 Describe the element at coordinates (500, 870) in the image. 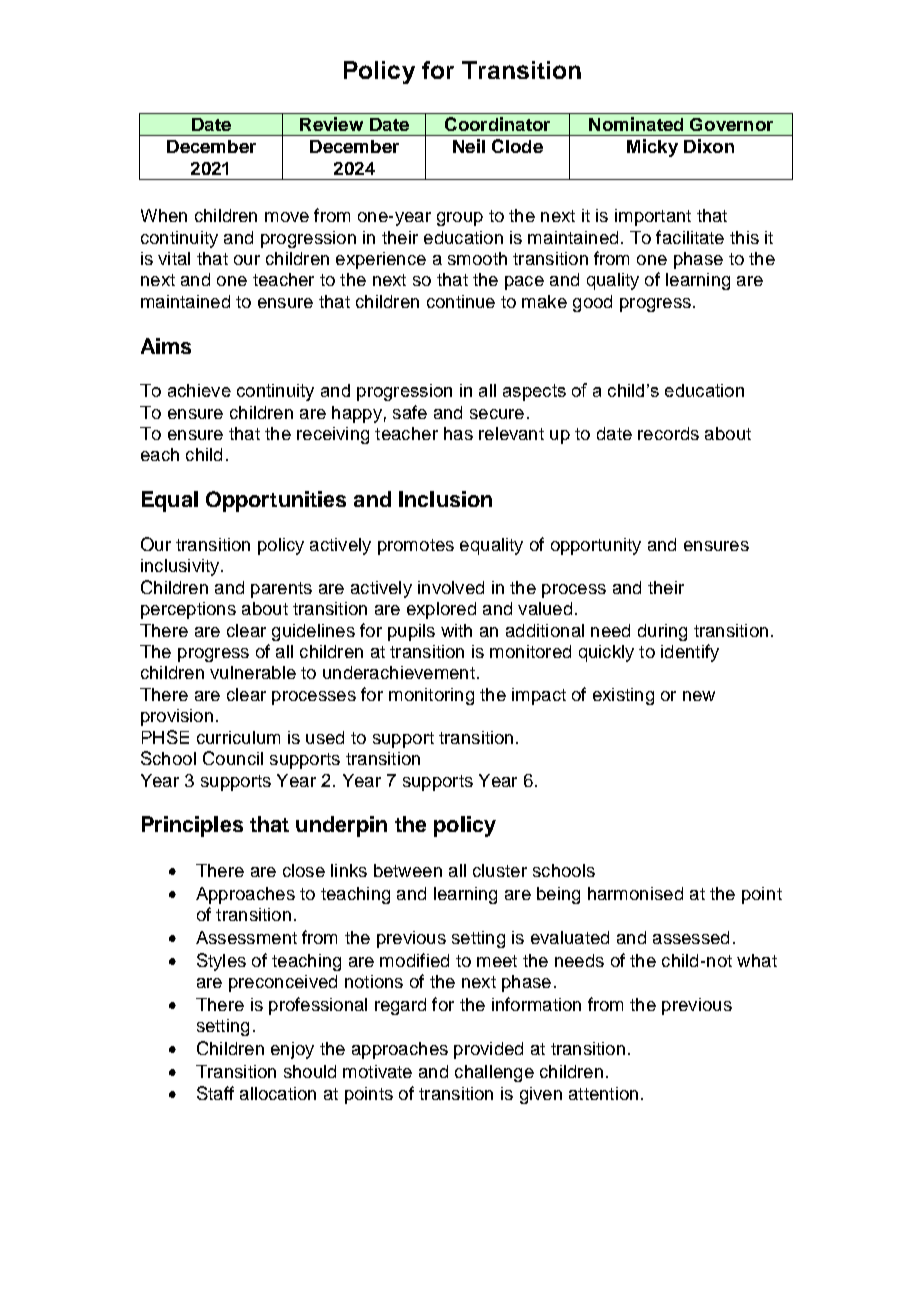

I see `cluster` at that location.
